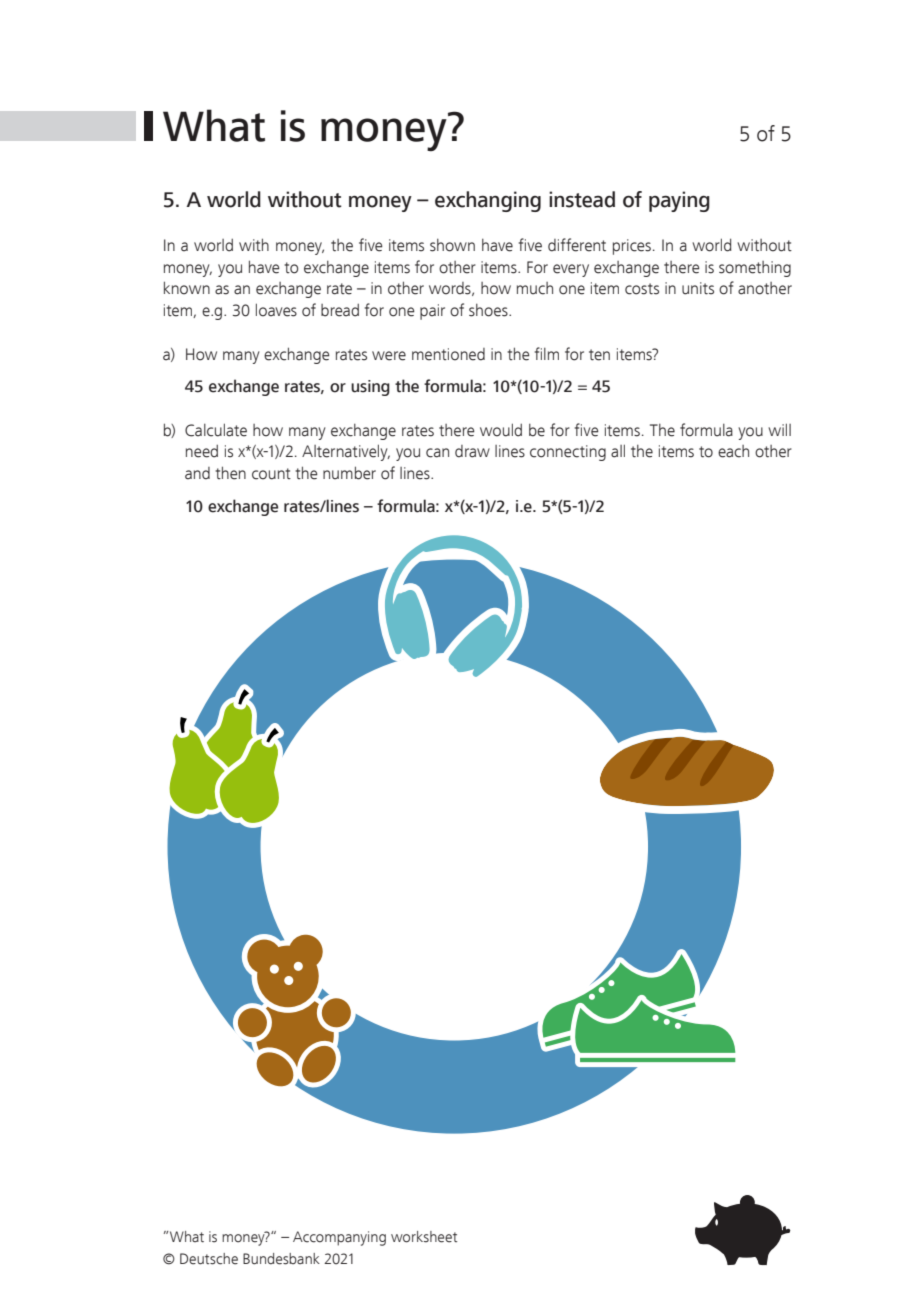 The width and height of the screenshot is (924, 1308). Describe the element at coordinates (349, 473) in the screenshot. I see `number` at that location.
